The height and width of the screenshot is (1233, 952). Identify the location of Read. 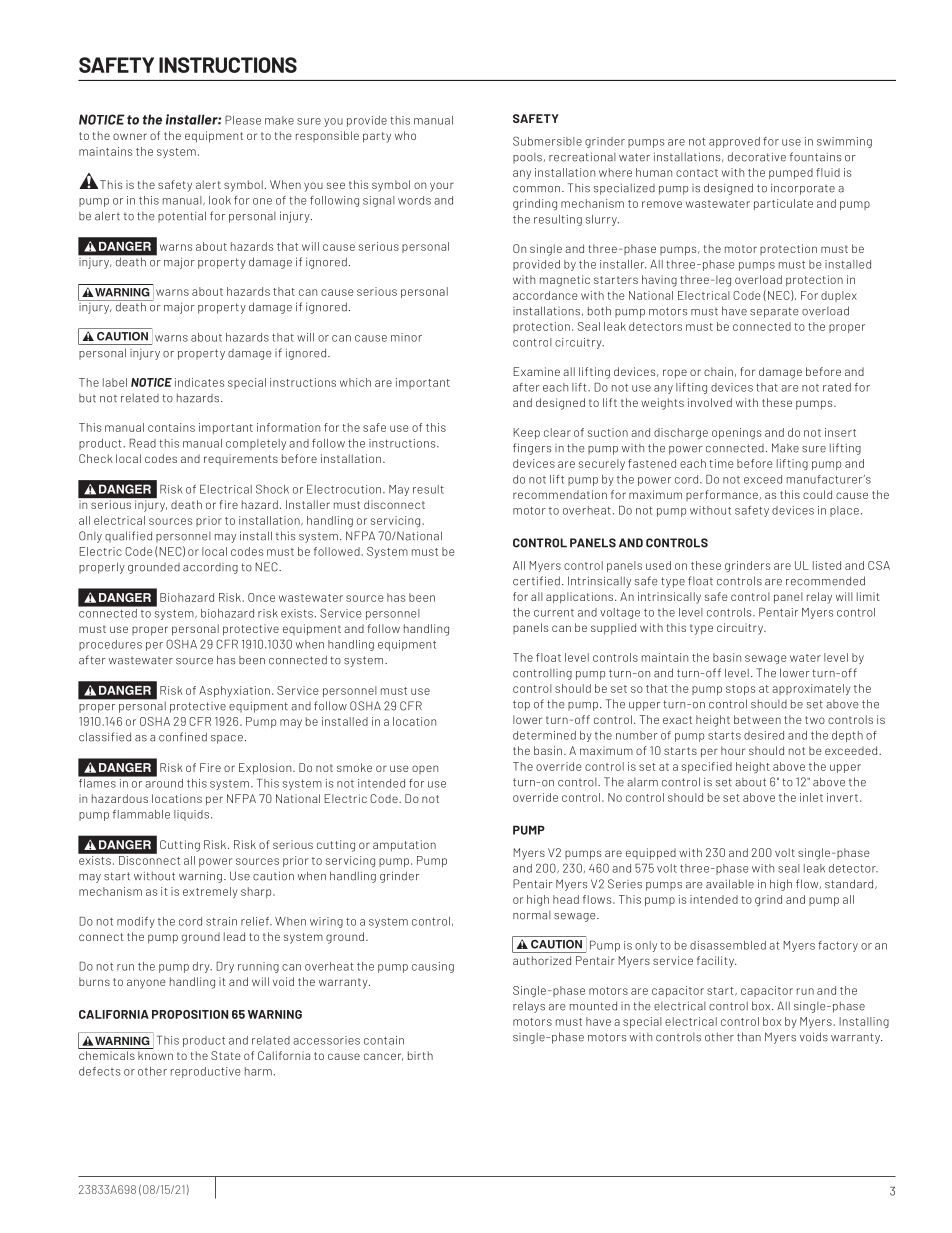
(142, 443).
